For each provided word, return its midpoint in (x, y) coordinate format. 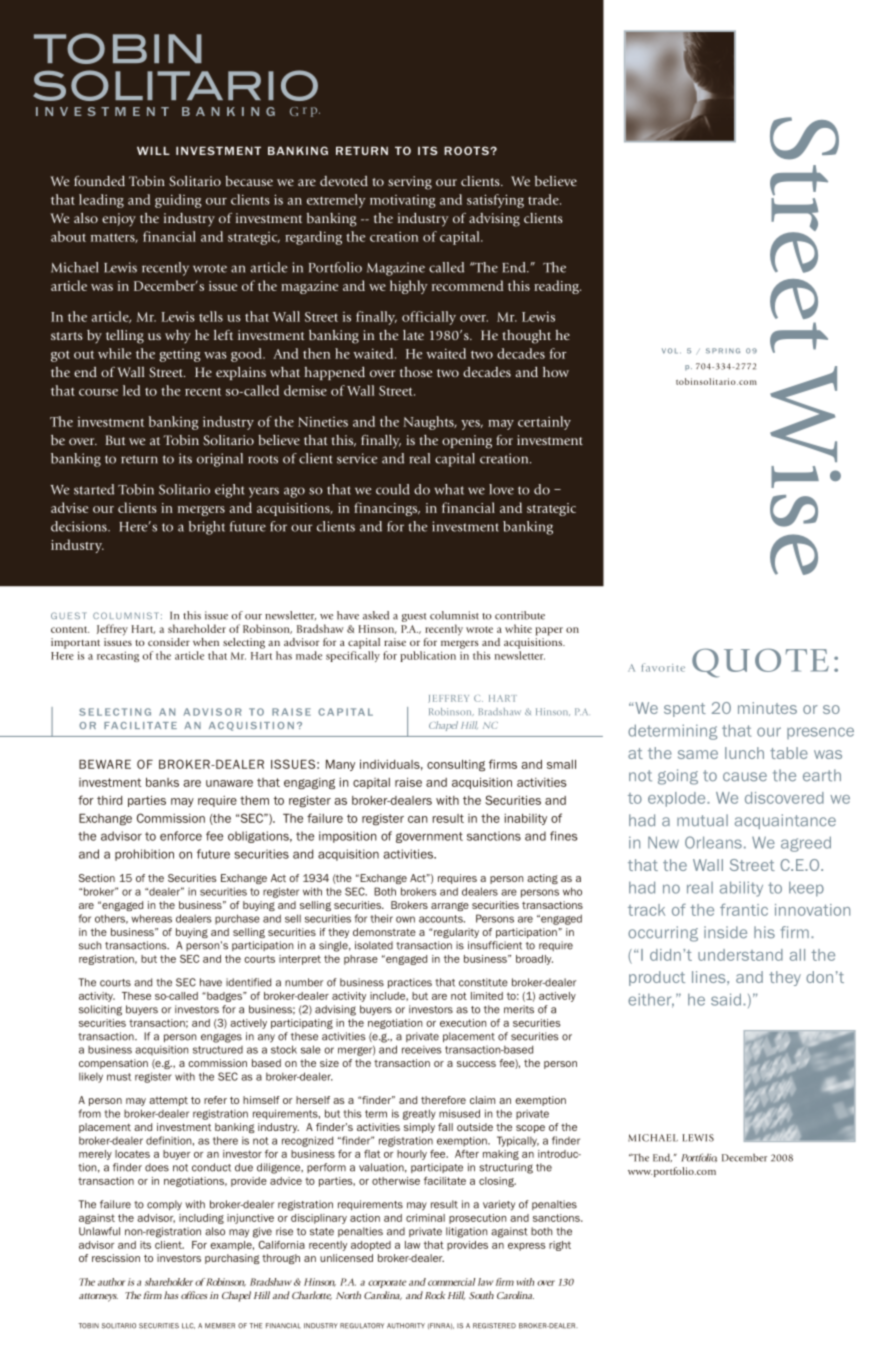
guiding (178, 201)
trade (544, 199)
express (527, 1247)
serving (410, 183)
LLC (188, 1326)
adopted (371, 1246)
